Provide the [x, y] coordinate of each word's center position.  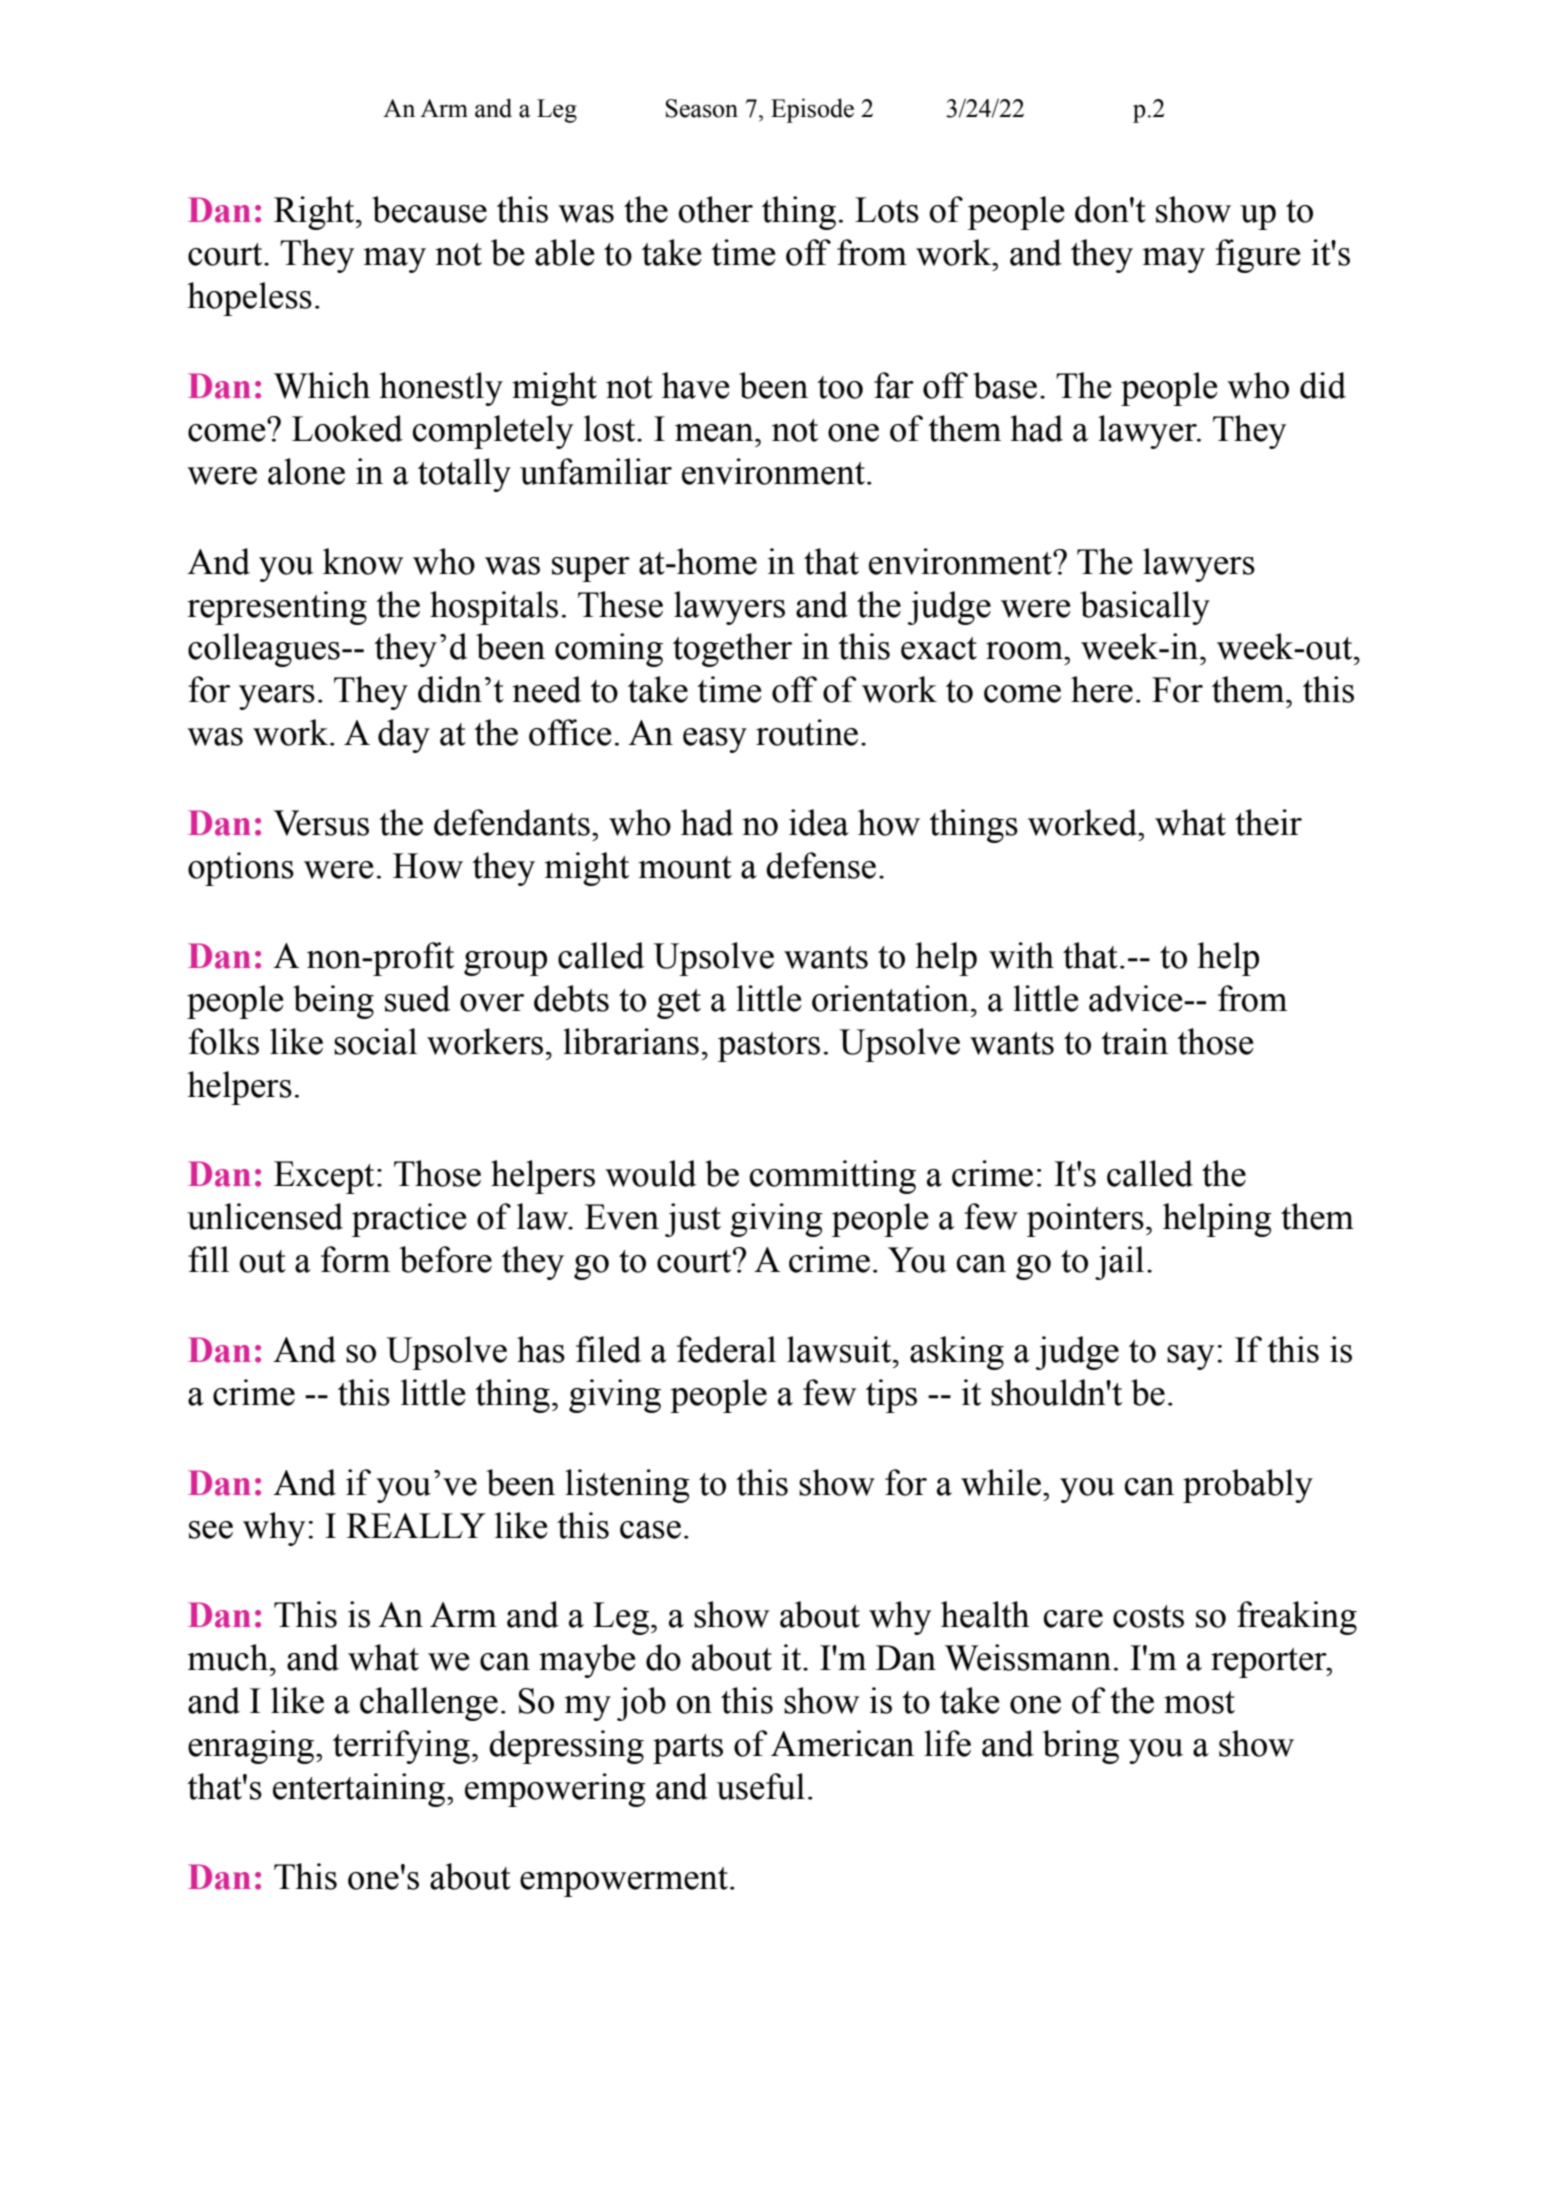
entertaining [360, 1790]
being [333, 1002]
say [1191, 1357]
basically [1145, 608]
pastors [769, 1047]
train [1134, 1041]
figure [1257, 256]
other [715, 209]
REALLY [416, 1525]
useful [761, 1786]
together [732, 650]
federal [726, 1349]
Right [315, 213]
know [363, 561]
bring [1080, 1747]
